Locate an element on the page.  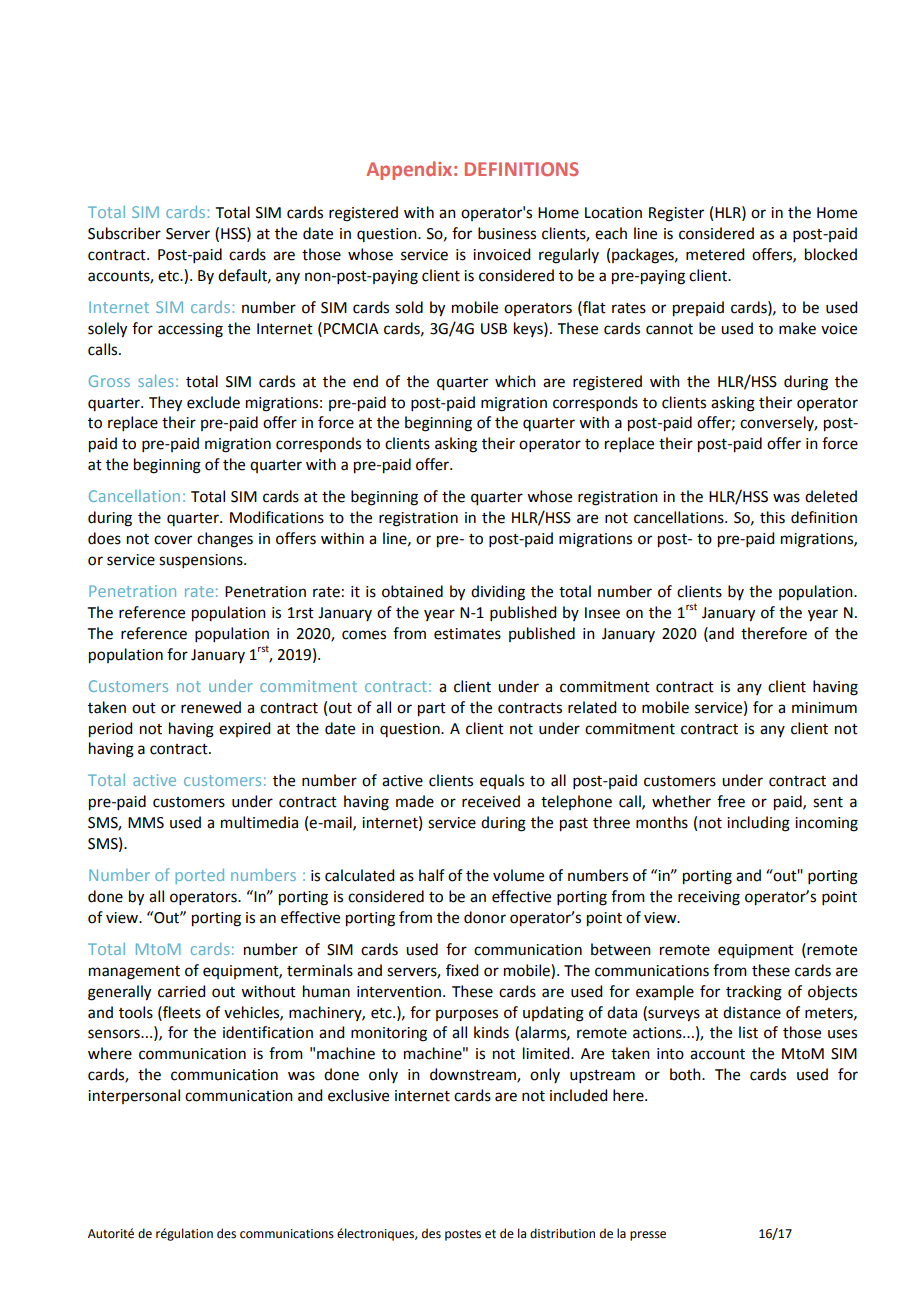
presse is located at coordinates (648, 1236).
